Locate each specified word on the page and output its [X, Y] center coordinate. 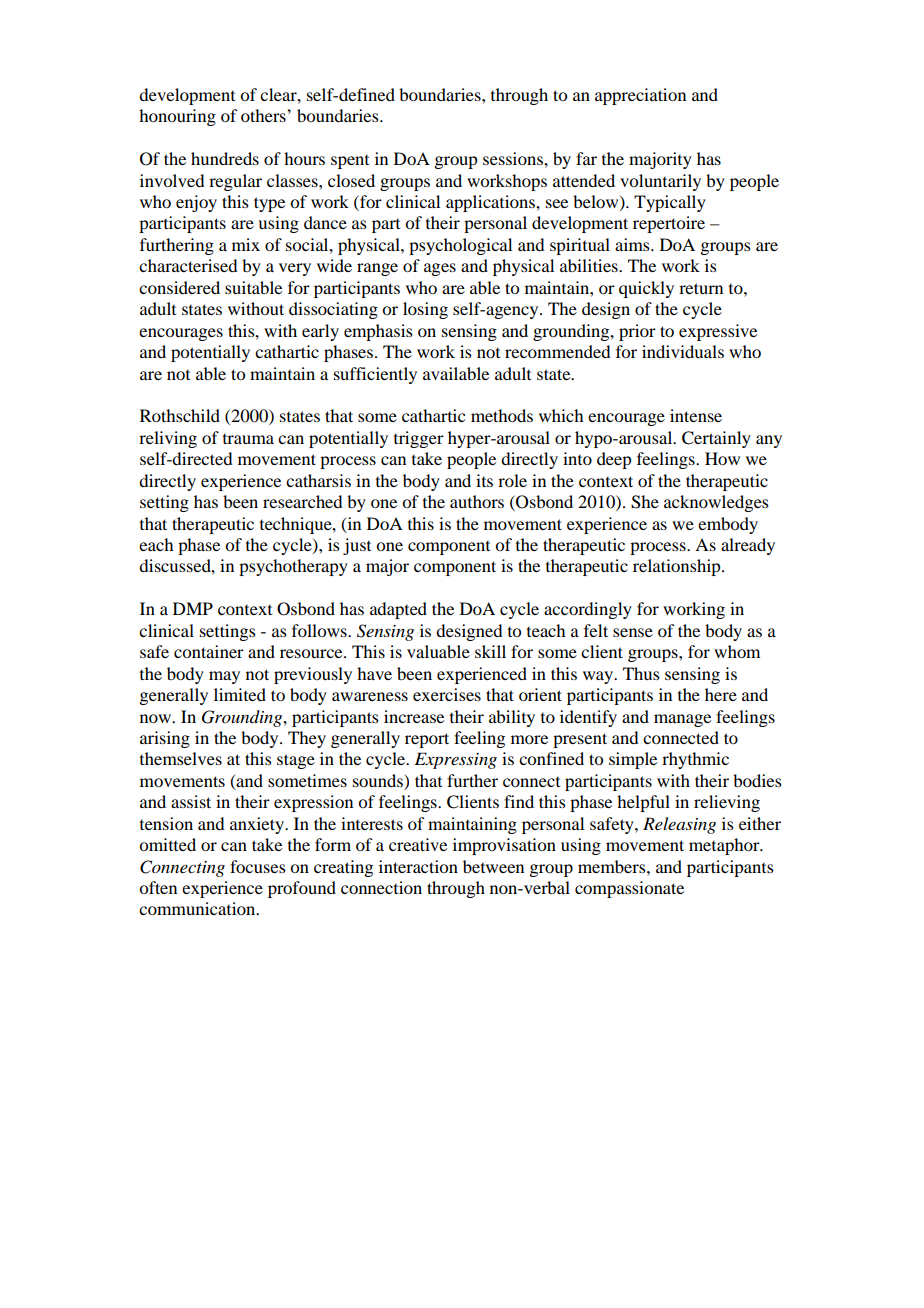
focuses [258, 866]
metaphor [725, 846]
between [493, 866]
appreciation [640, 96]
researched [302, 501]
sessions [514, 158]
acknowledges [716, 503]
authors [477, 501]
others [264, 115]
